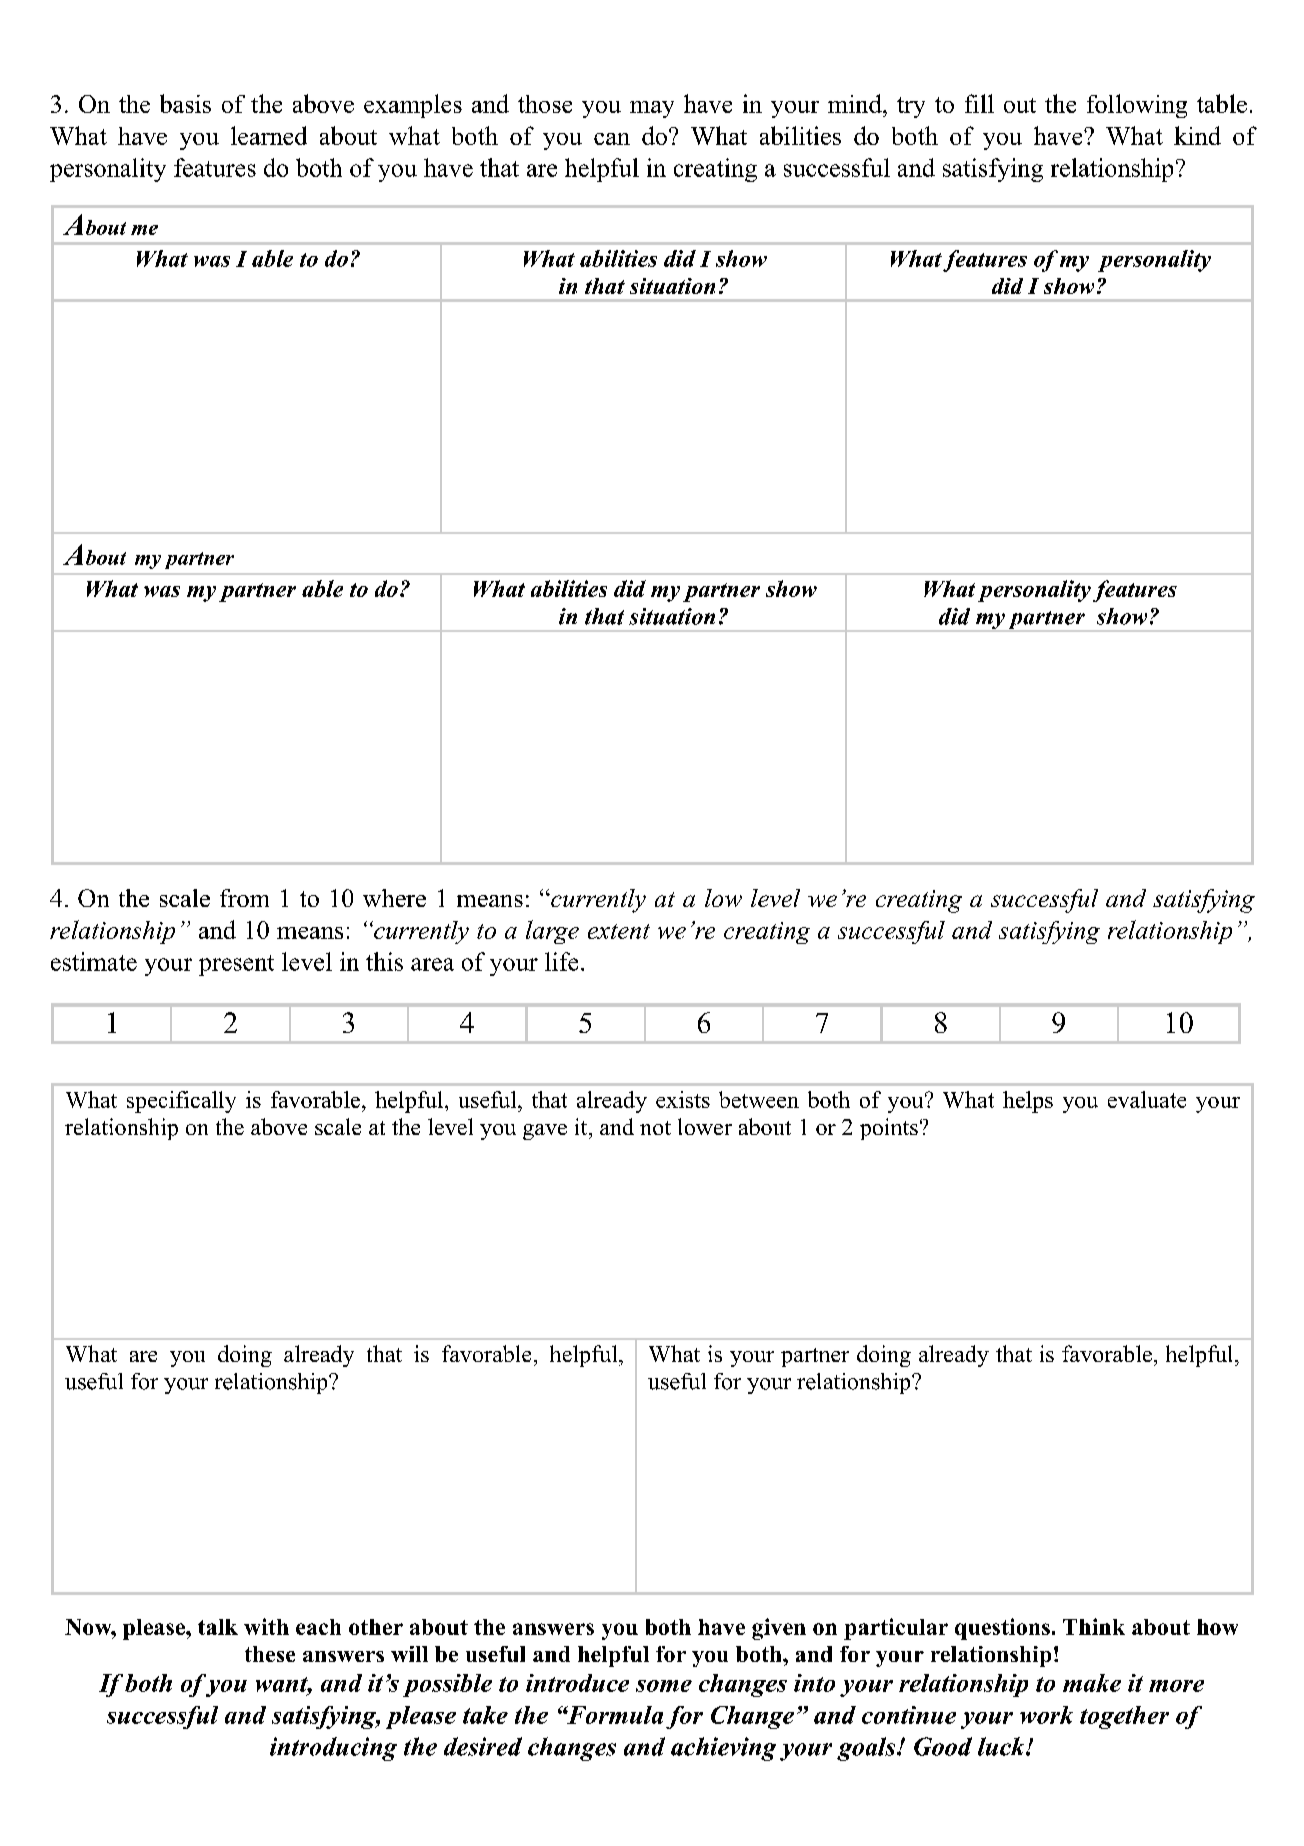 The height and width of the document is (1846, 1304). I want to click on some, so click(664, 1686).
